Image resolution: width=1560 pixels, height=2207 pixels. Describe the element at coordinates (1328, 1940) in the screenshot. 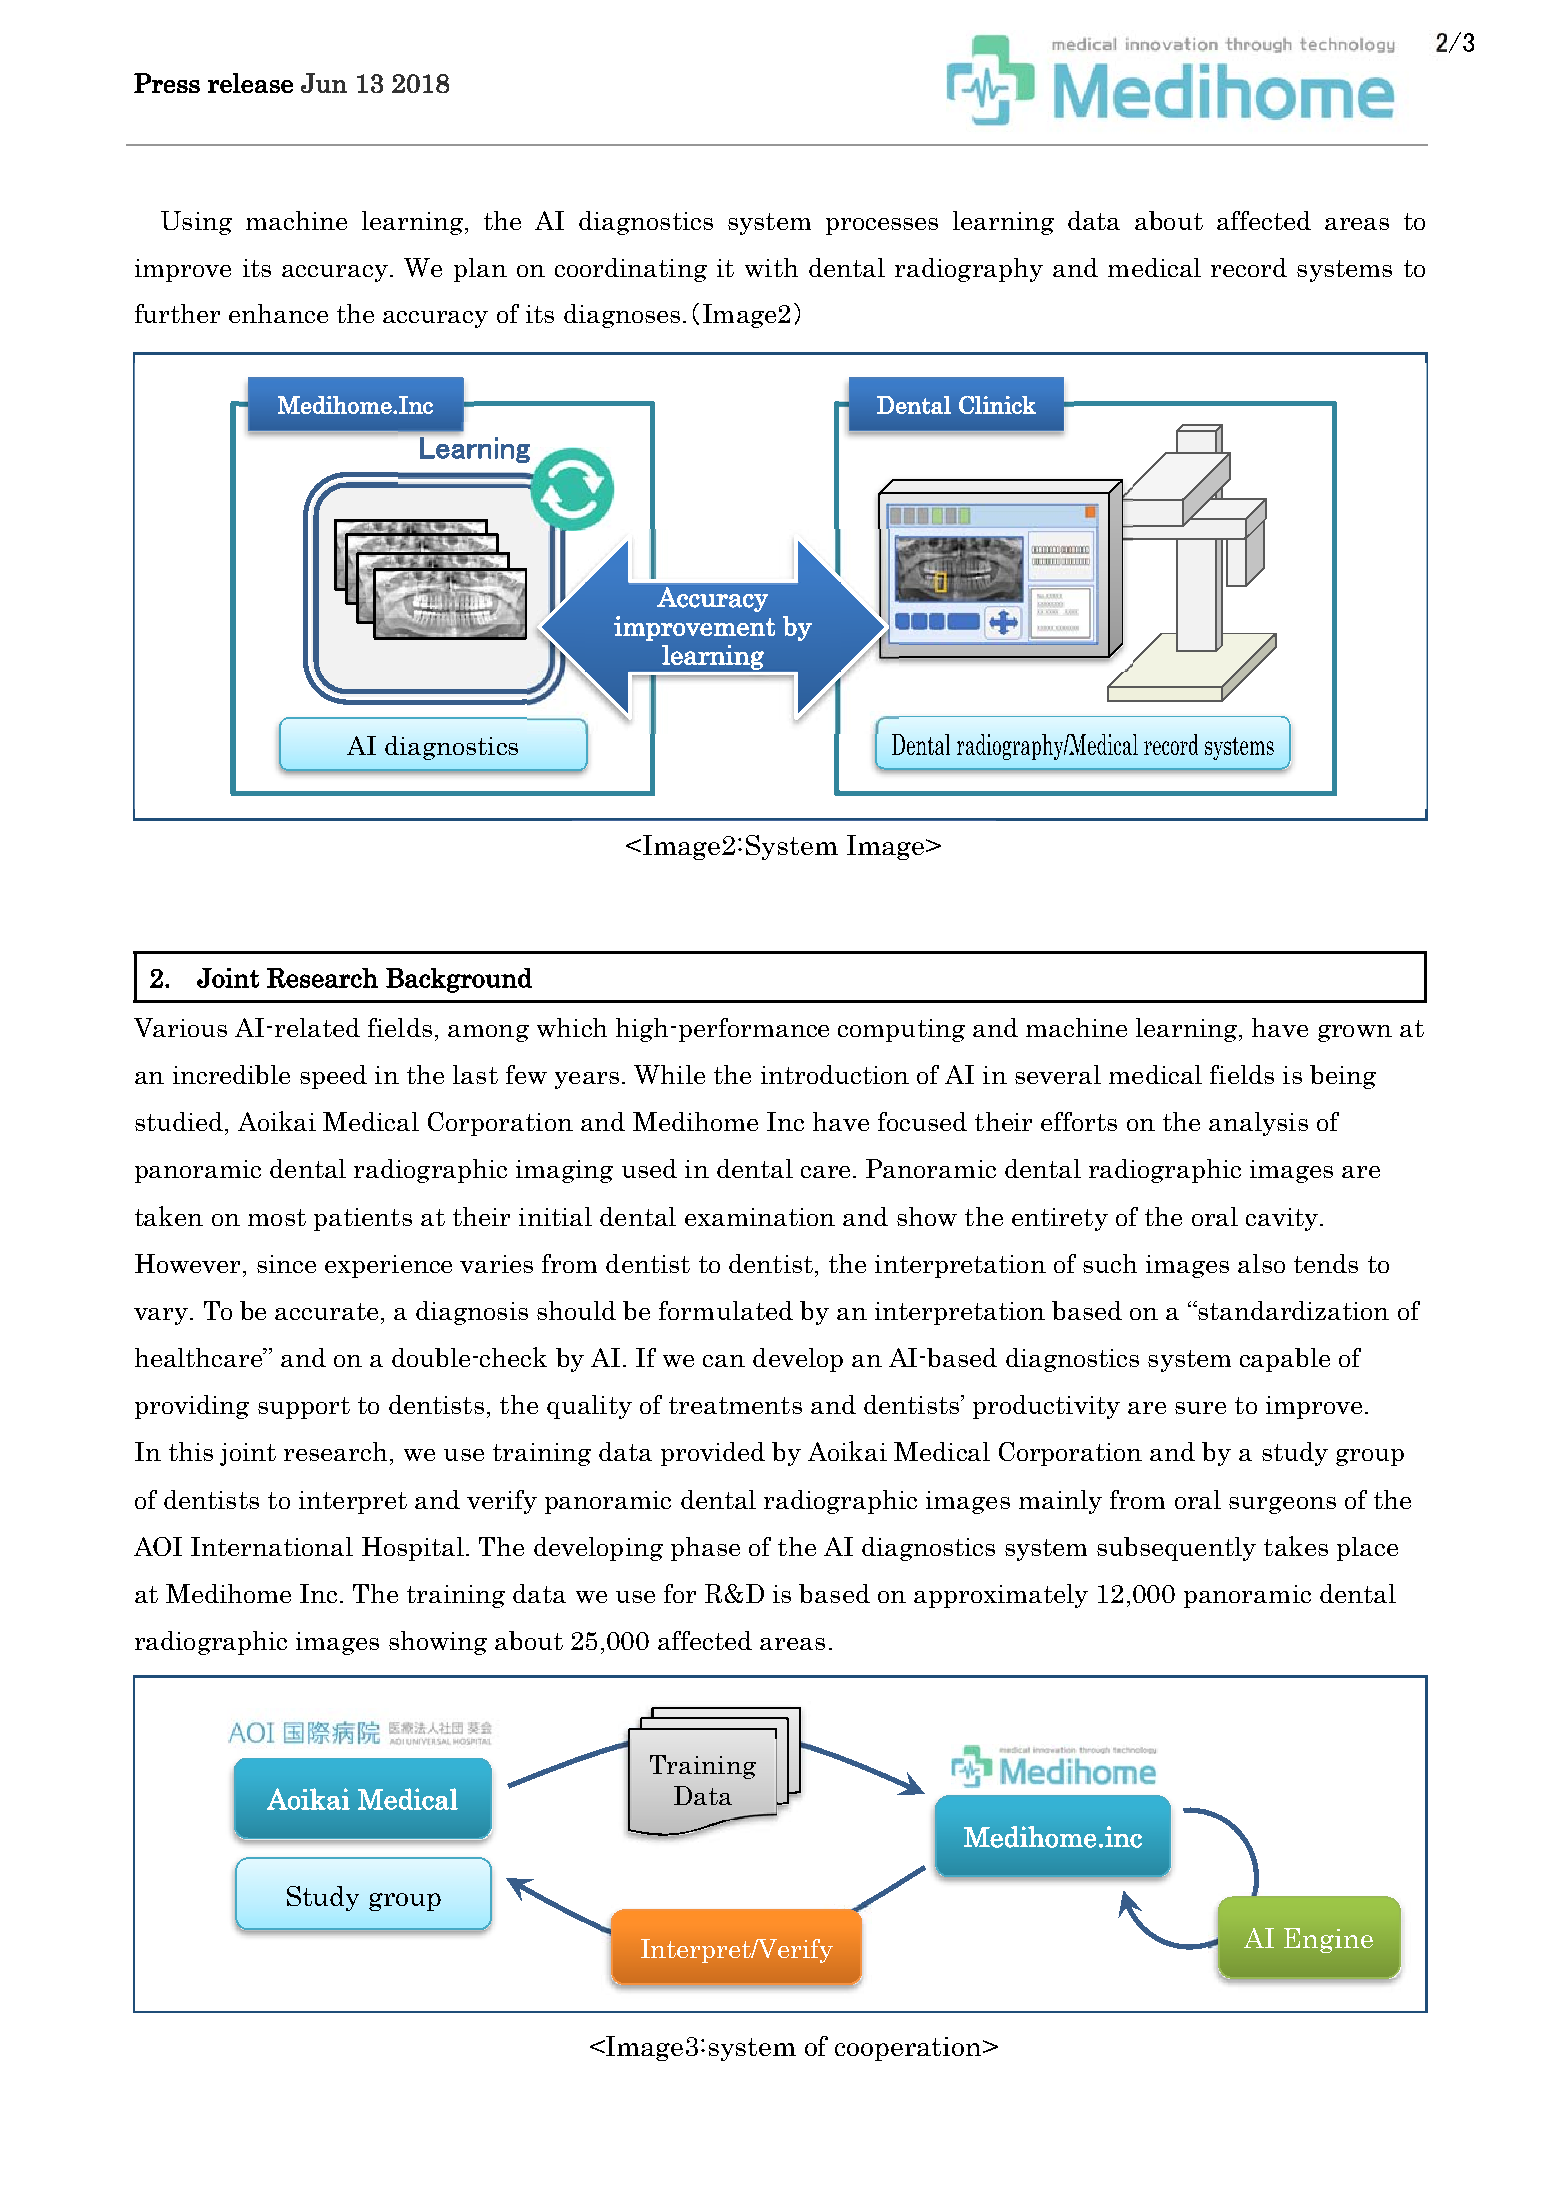

I see `Engine` at that location.
